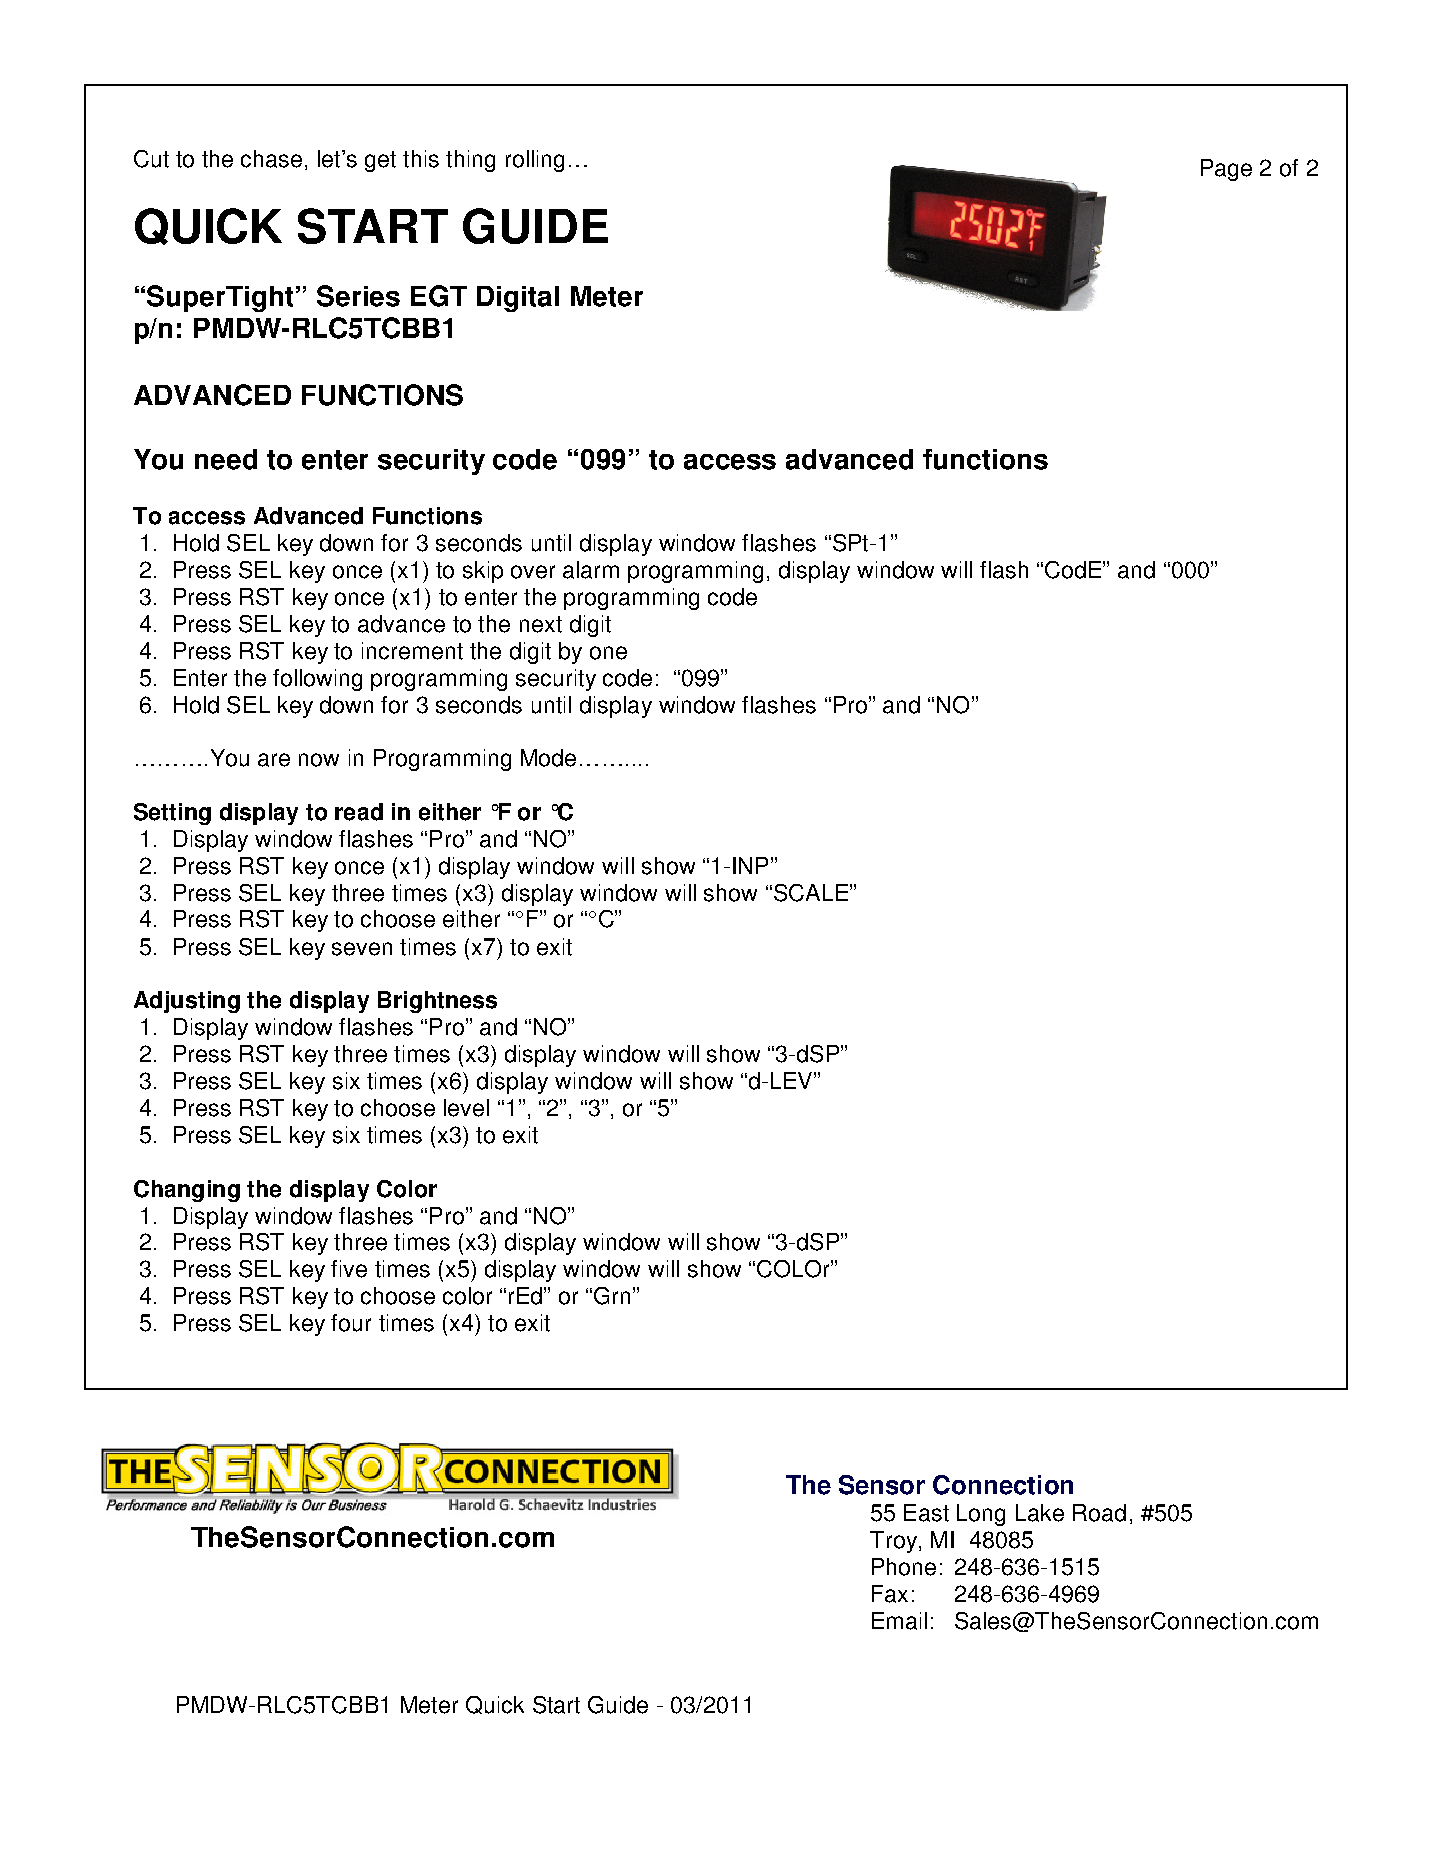 This image has height=1853, width=1432. What do you see at coordinates (1099, 1513) in the image?
I see `Road` at bounding box center [1099, 1513].
